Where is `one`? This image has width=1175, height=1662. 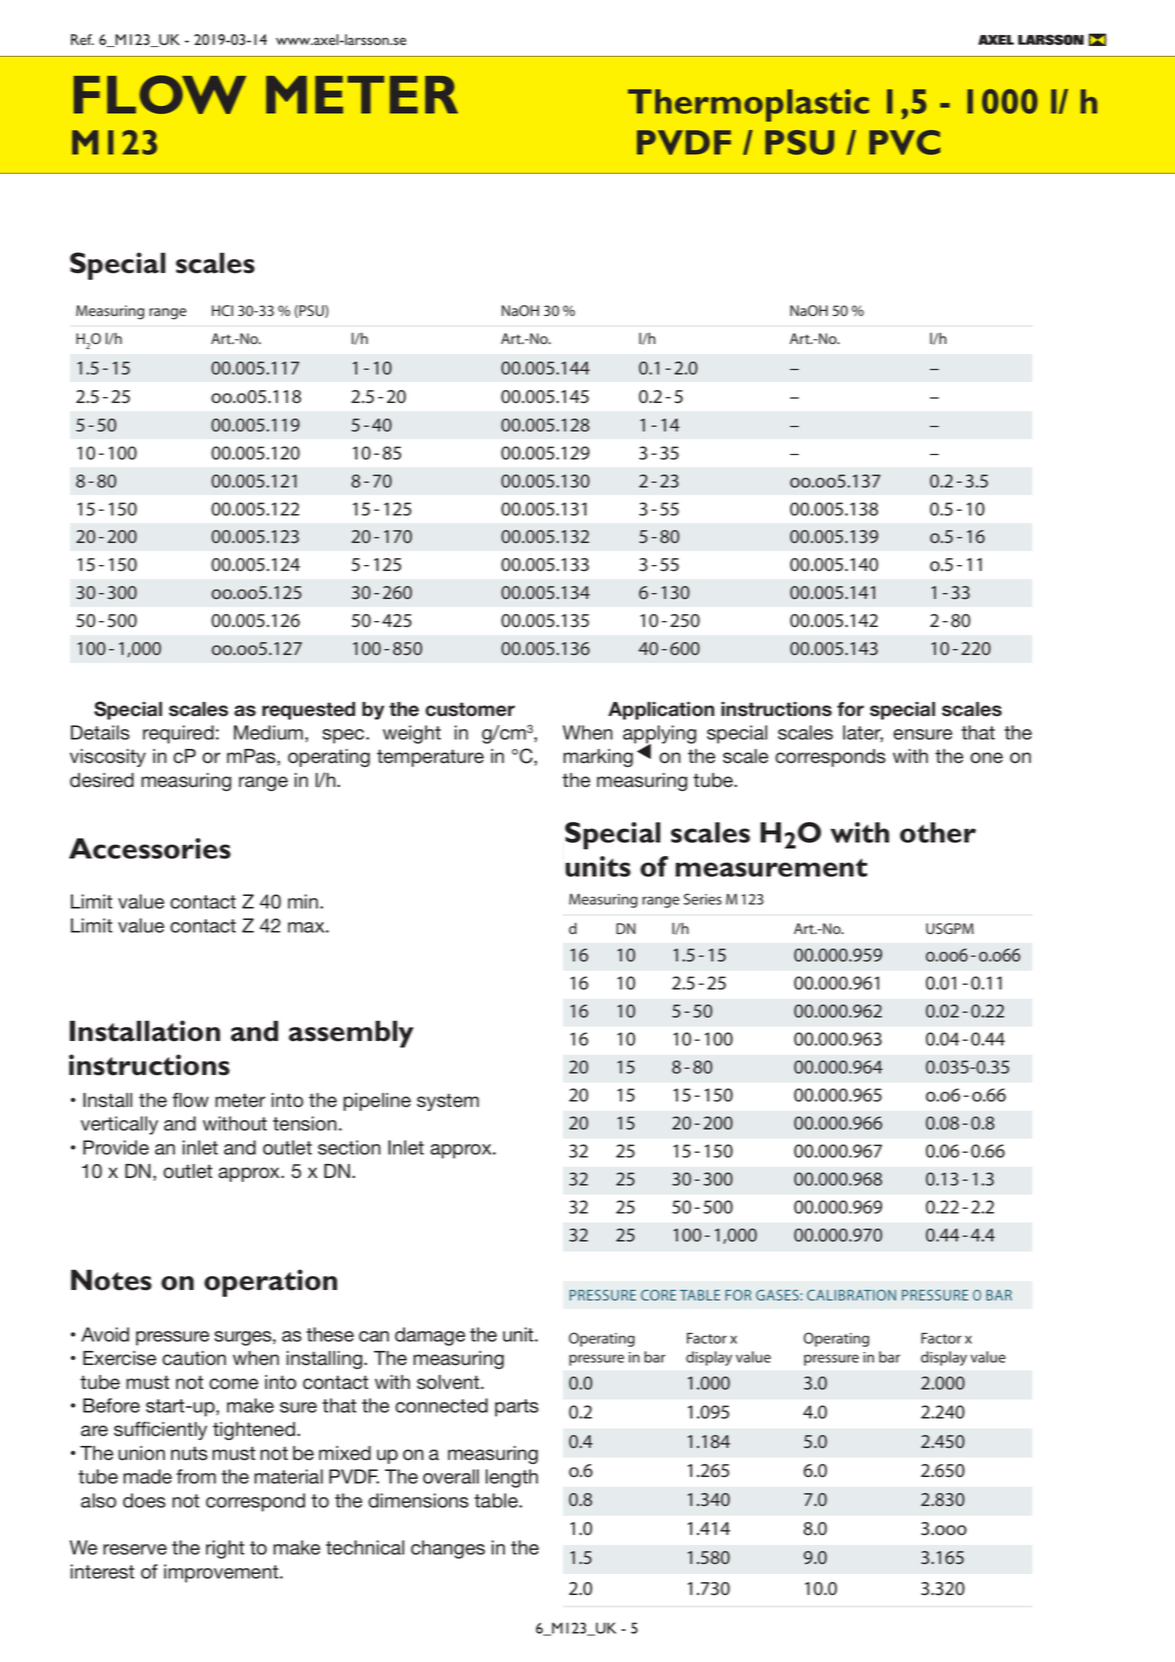
one is located at coordinates (986, 758).
